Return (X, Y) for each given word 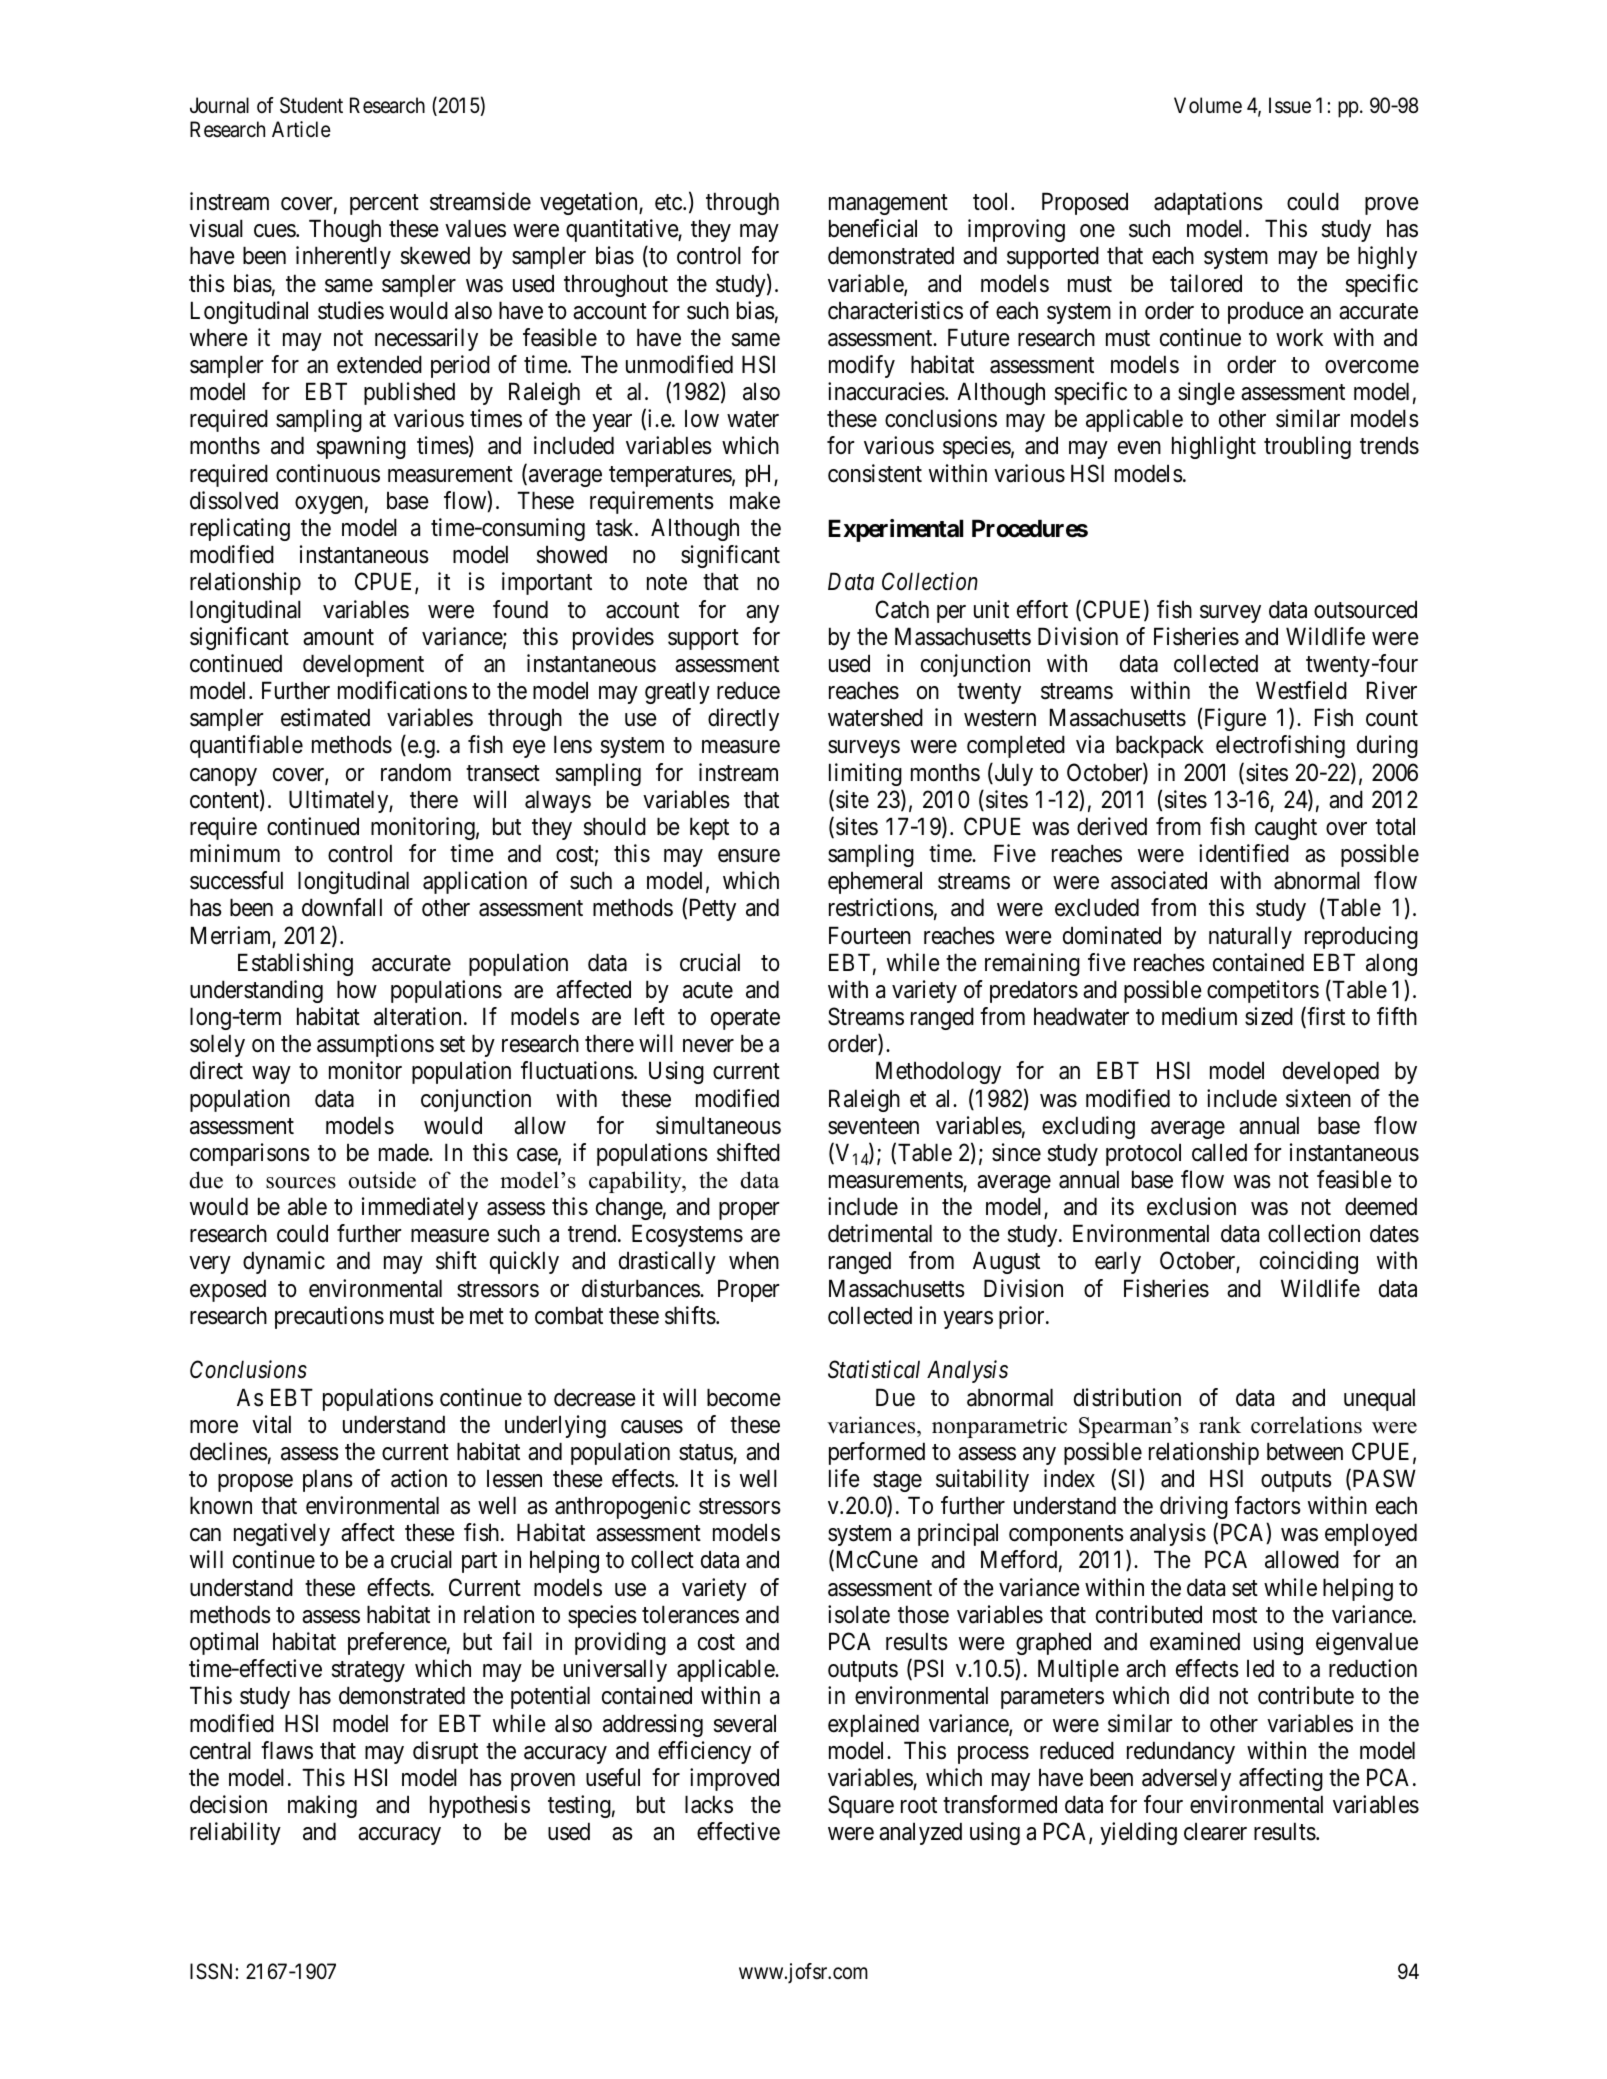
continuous (328, 473)
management (888, 204)
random (416, 772)
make (755, 500)
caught (1286, 828)
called (1219, 1152)
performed (877, 1453)
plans (328, 1480)
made (404, 1152)
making (322, 1806)
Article (301, 129)
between (1305, 1451)
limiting (865, 774)
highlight (1214, 447)
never (708, 1046)
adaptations (1208, 203)
